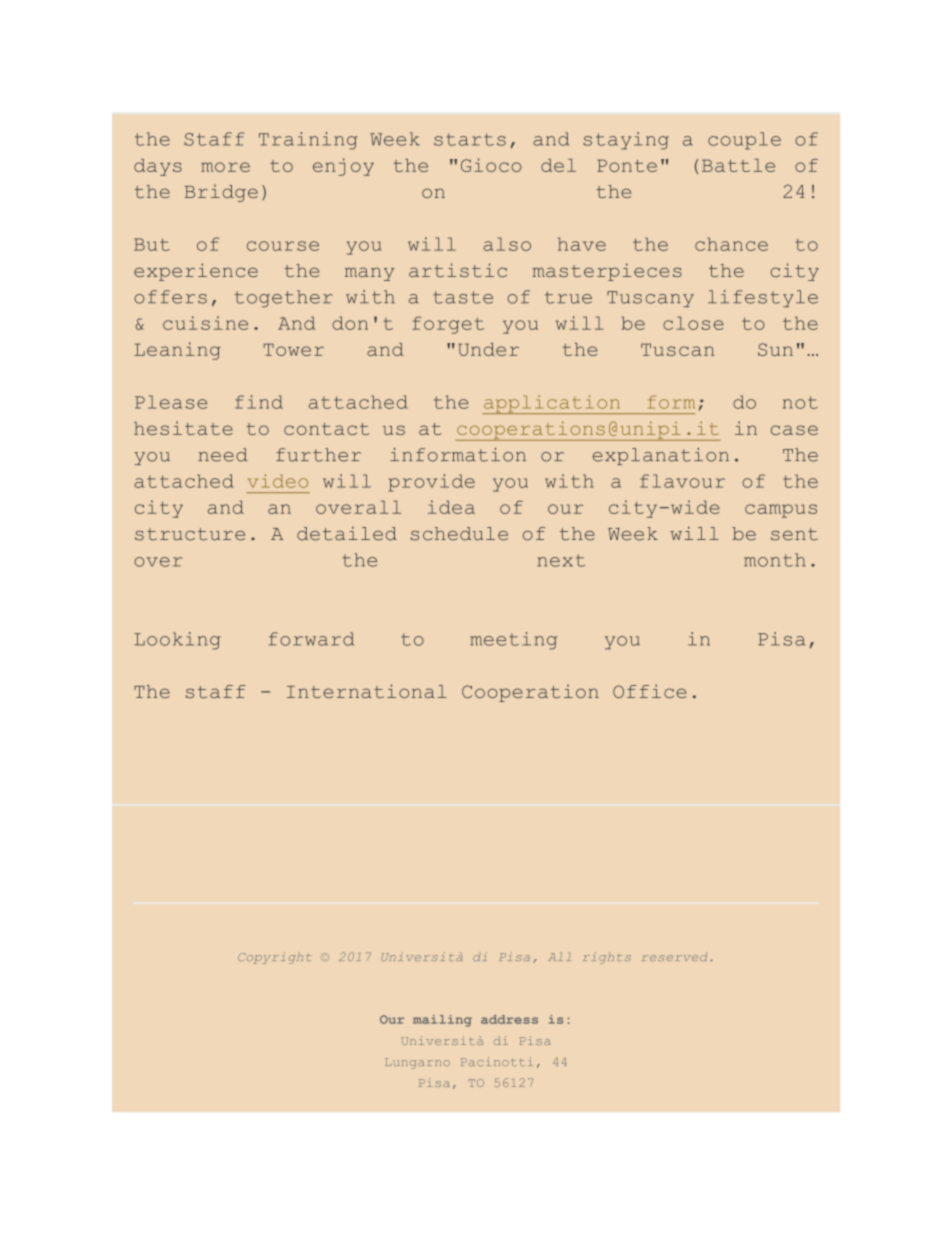 This screenshot has width=952, height=1233. Describe the element at coordinates (190, 534) in the screenshot. I see `structure` at that location.
